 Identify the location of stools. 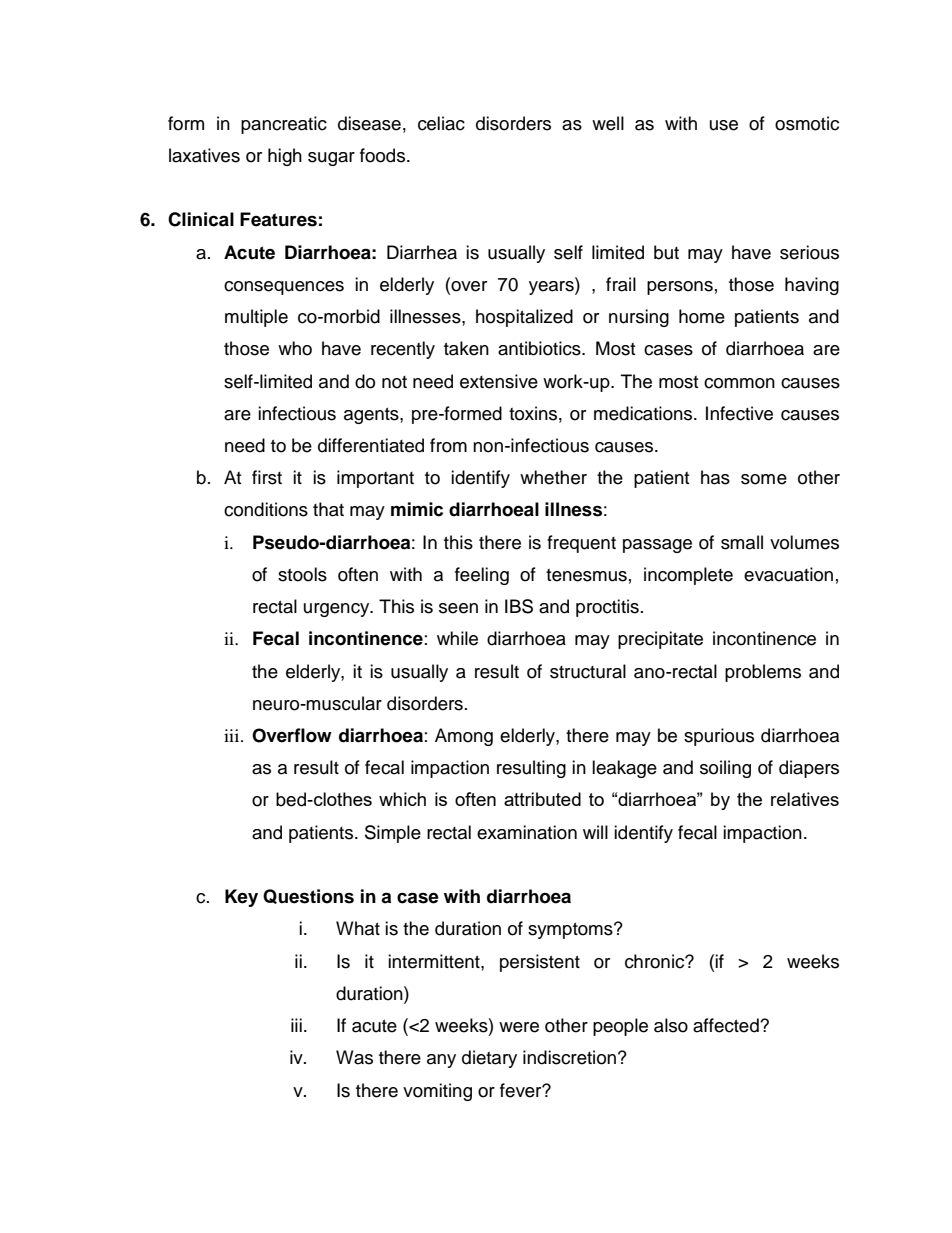
(302, 574).
